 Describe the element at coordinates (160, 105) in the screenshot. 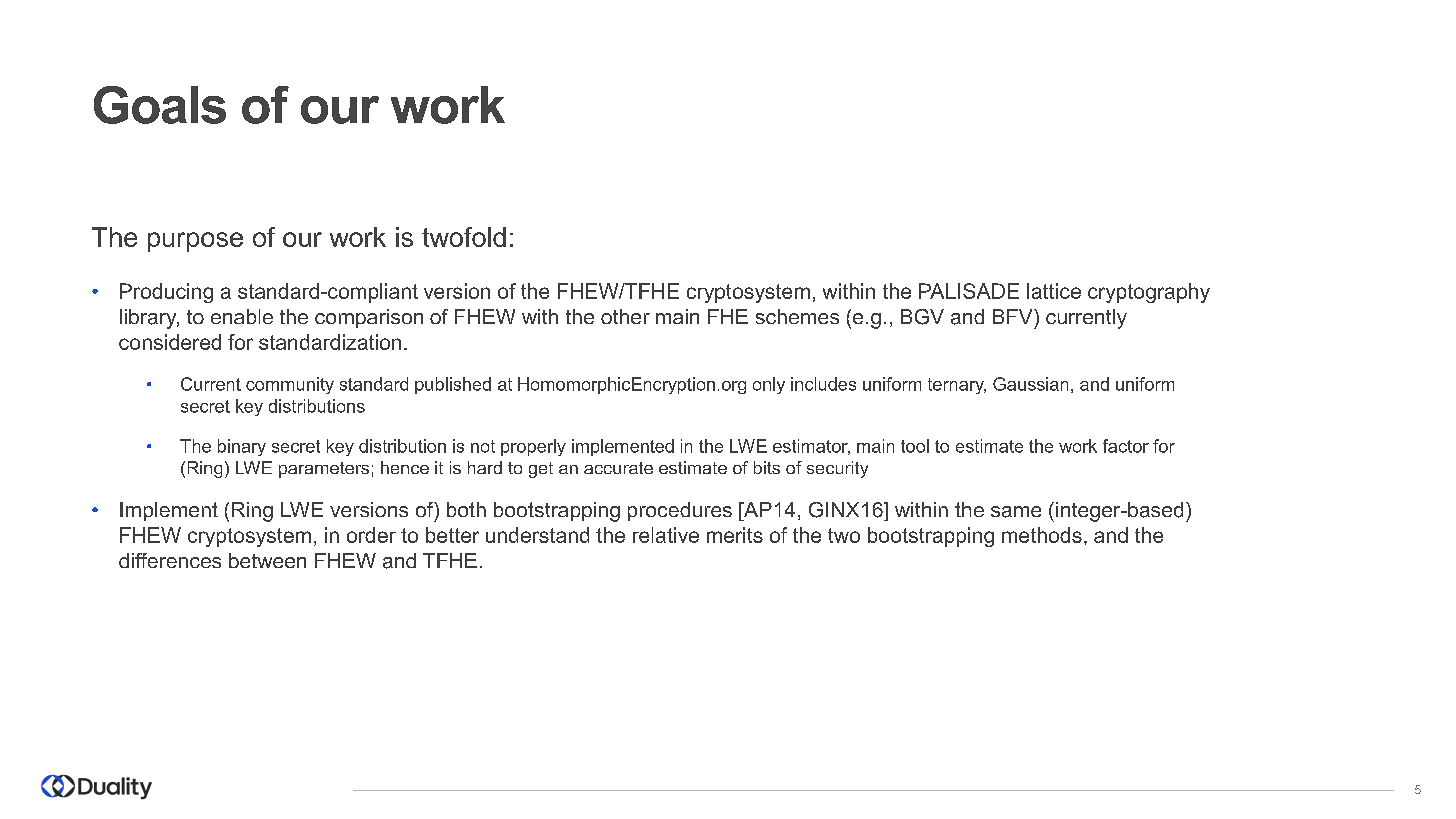

I see `Goals` at that location.
